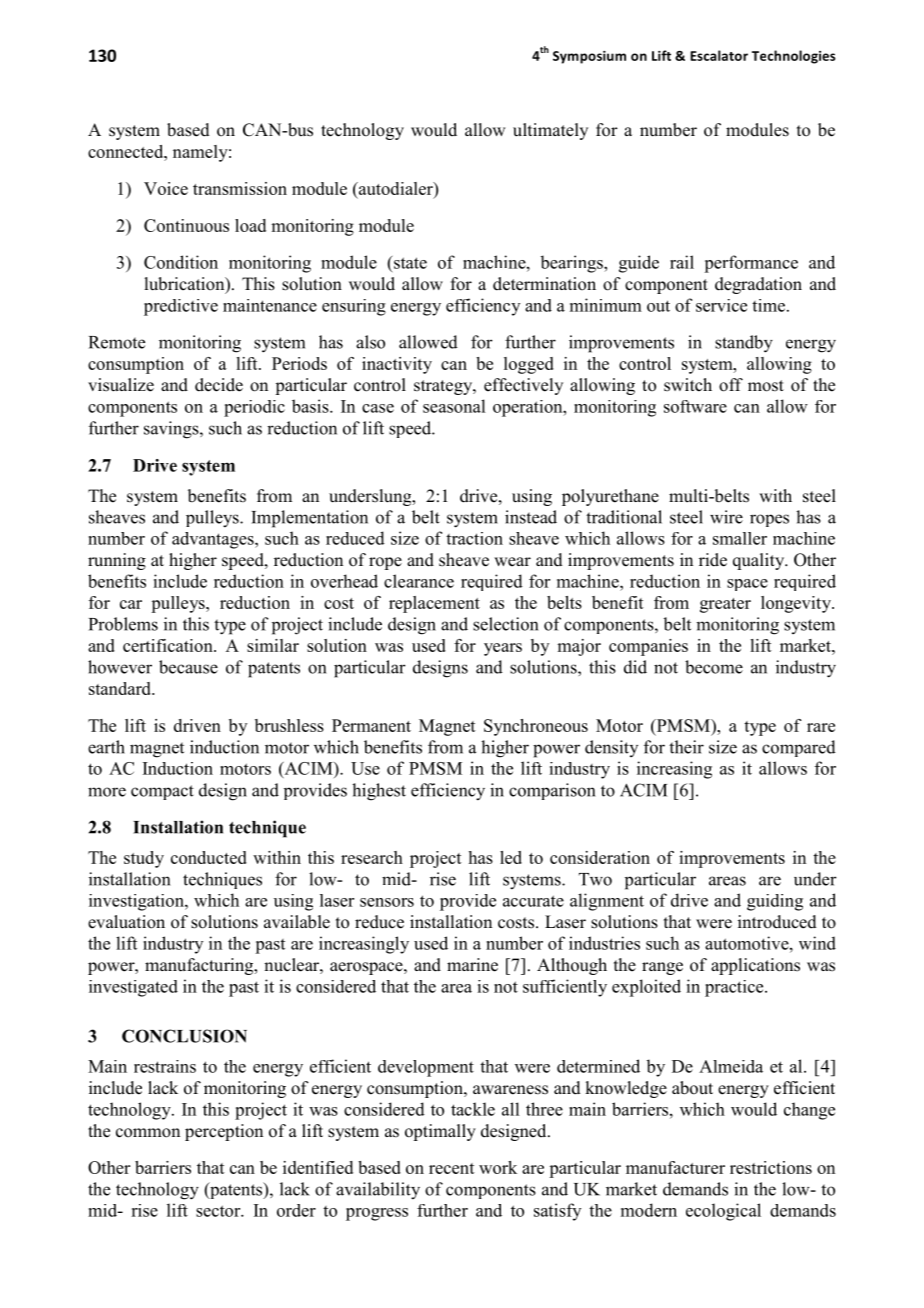 Image resolution: width=924 pixels, height=1308 pixels. I want to click on Voice, so click(166, 188).
